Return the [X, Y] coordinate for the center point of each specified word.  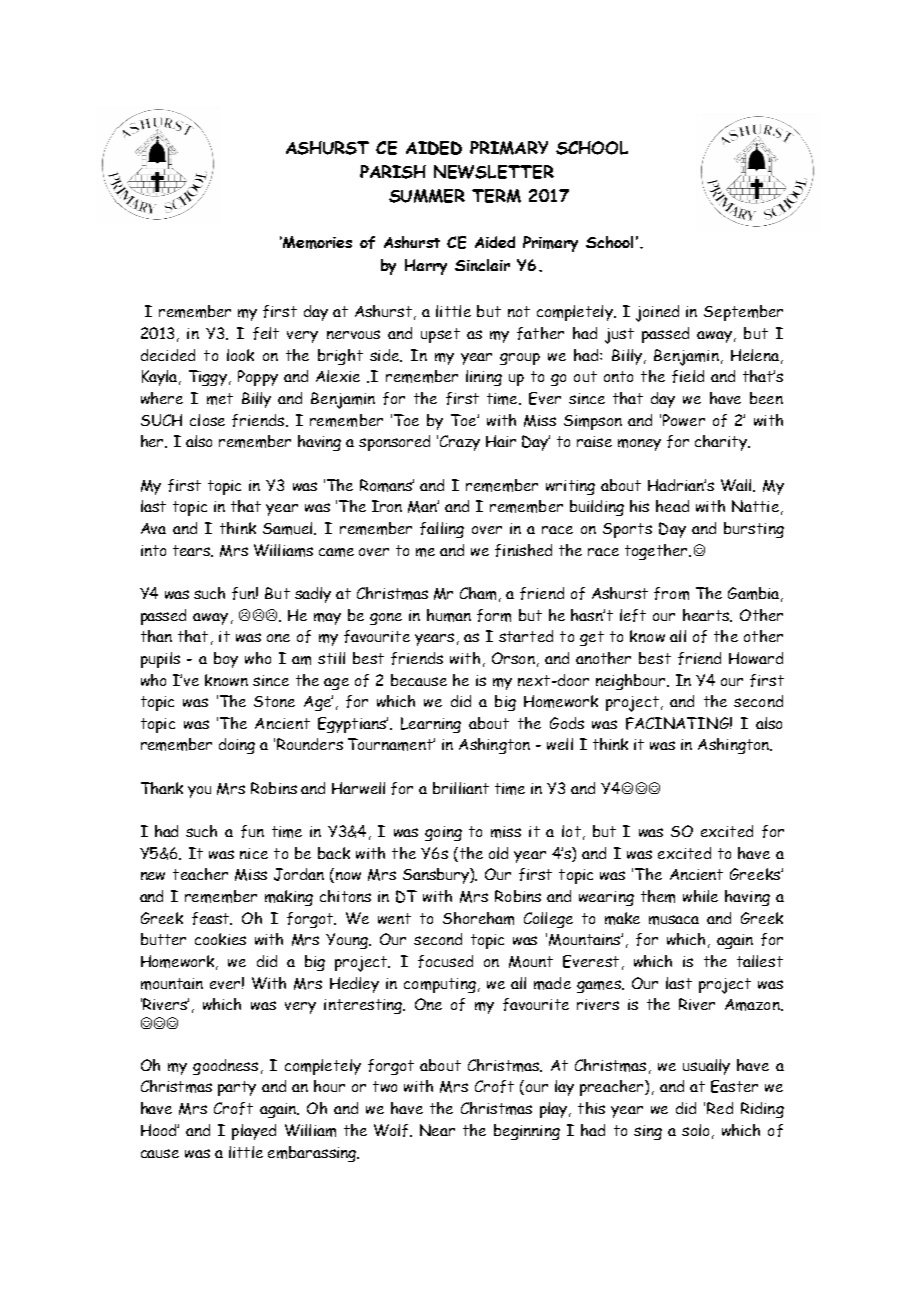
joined [657, 313]
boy [226, 660]
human [449, 615]
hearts [707, 615]
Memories [316, 242]
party [237, 1088]
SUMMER [427, 196]
